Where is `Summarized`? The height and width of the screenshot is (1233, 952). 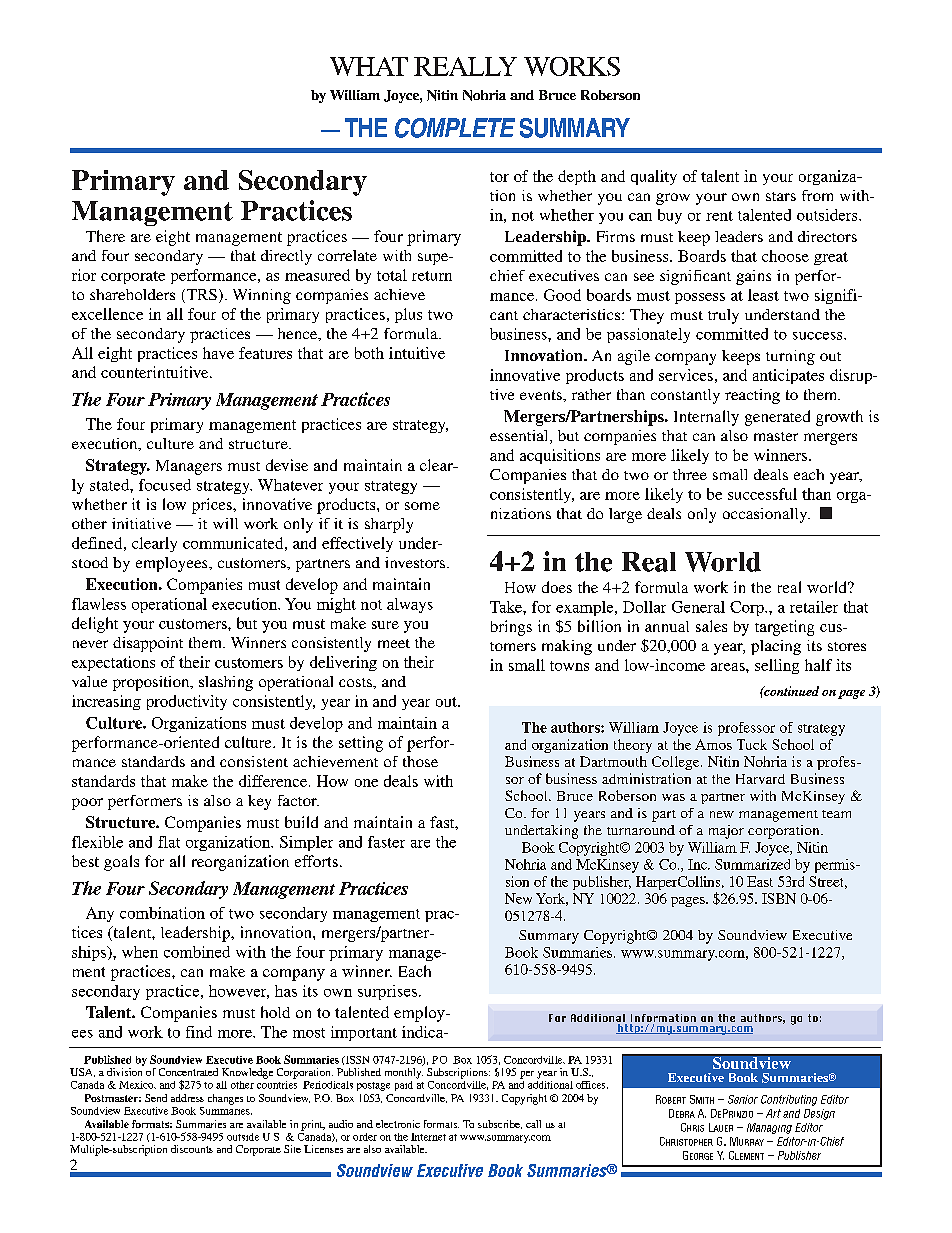
Summarized is located at coordinates (752, 864).
